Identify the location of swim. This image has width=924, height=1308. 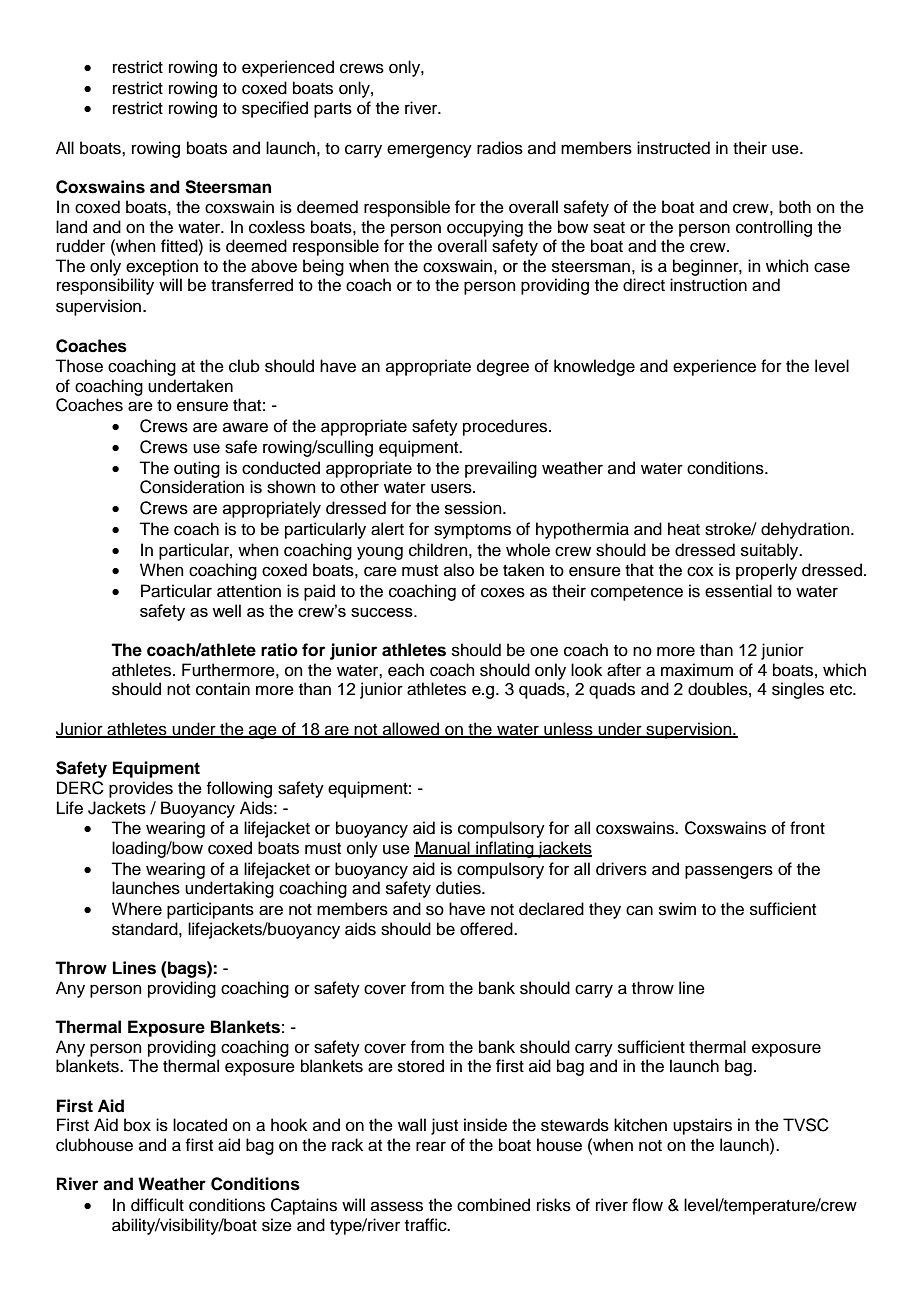
(677, 909).
